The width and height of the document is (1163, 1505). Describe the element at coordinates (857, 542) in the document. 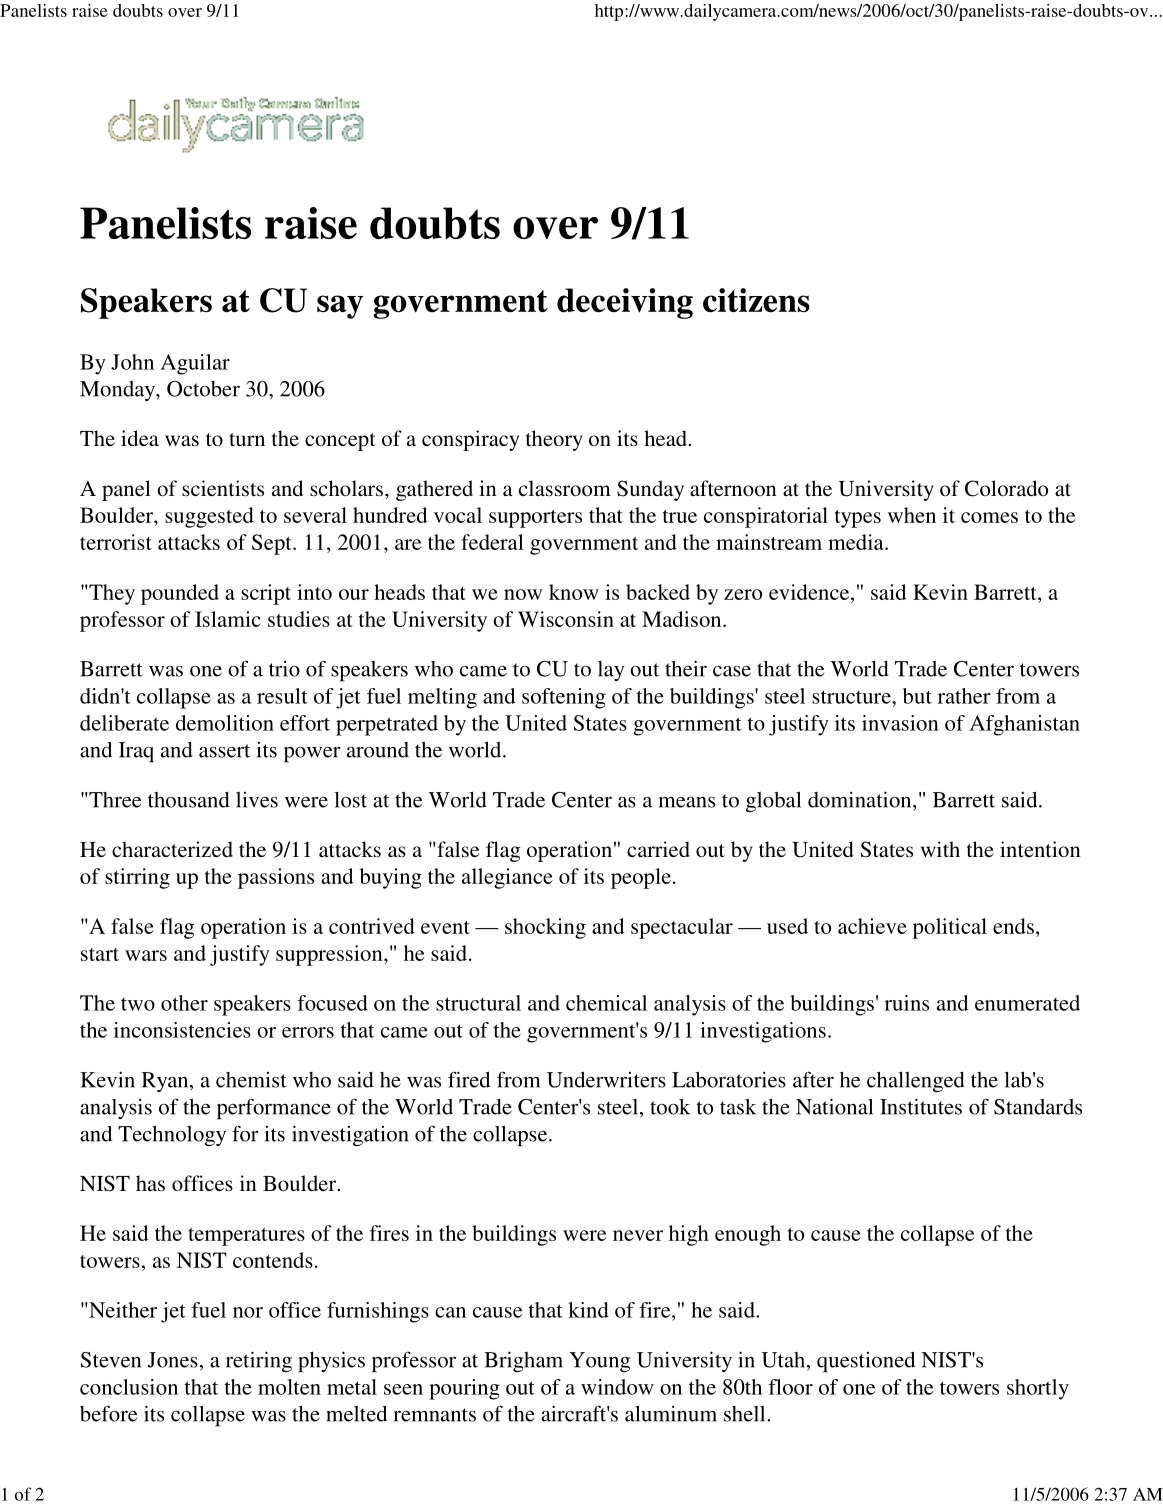

I see `media` at that location.
